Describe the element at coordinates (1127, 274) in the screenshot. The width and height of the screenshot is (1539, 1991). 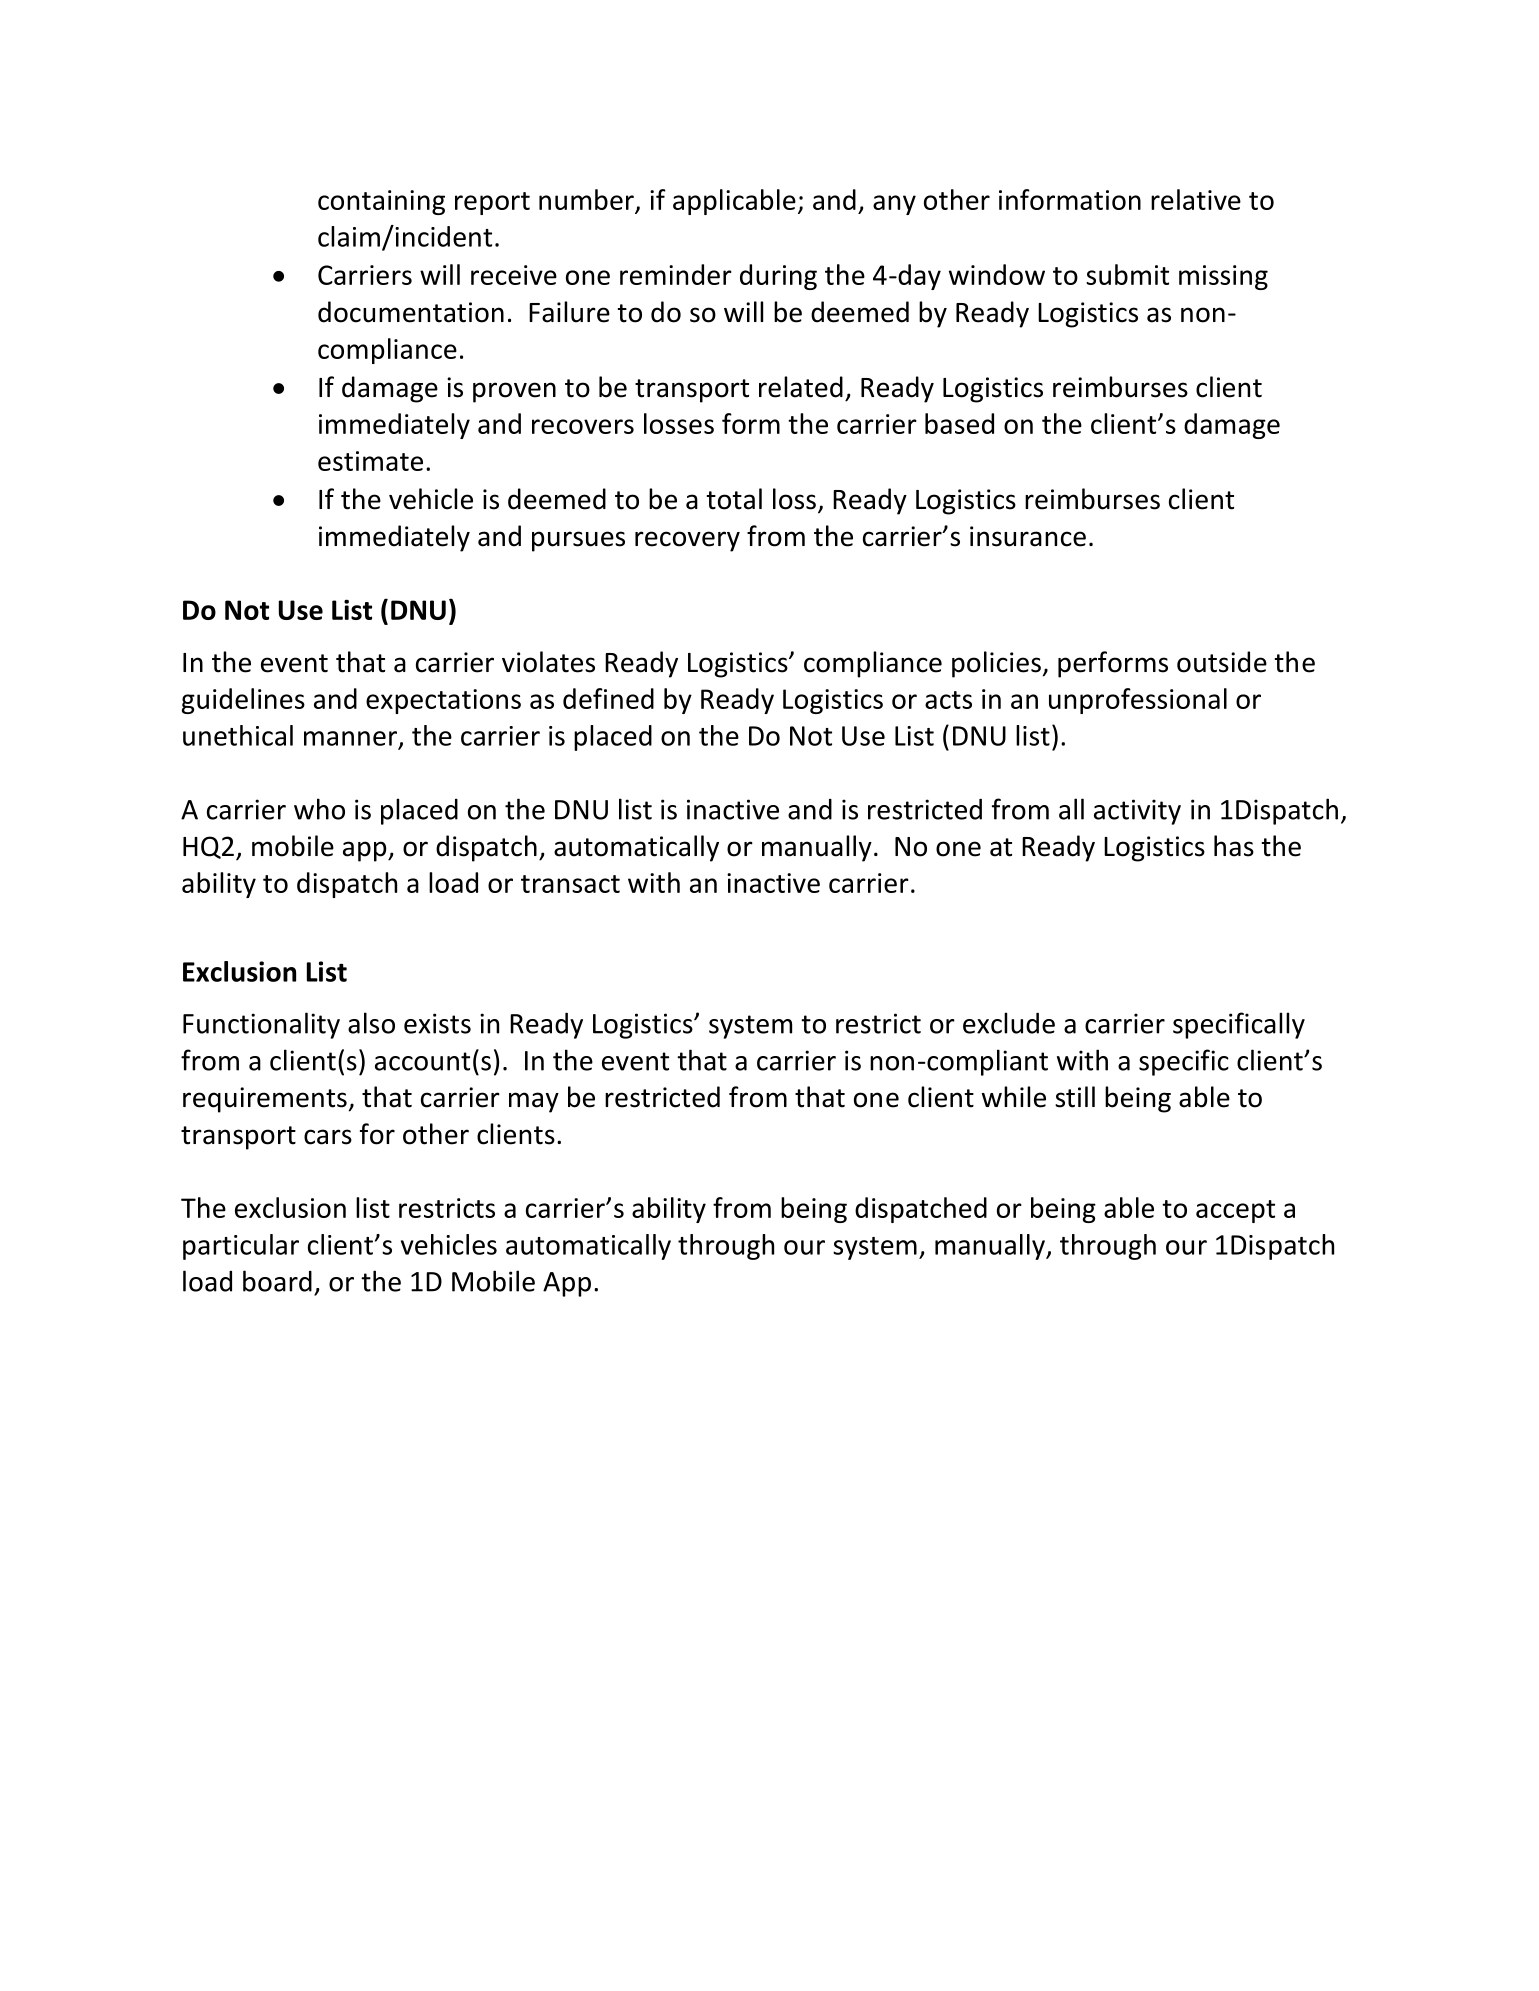
I see `submit` at that location.
